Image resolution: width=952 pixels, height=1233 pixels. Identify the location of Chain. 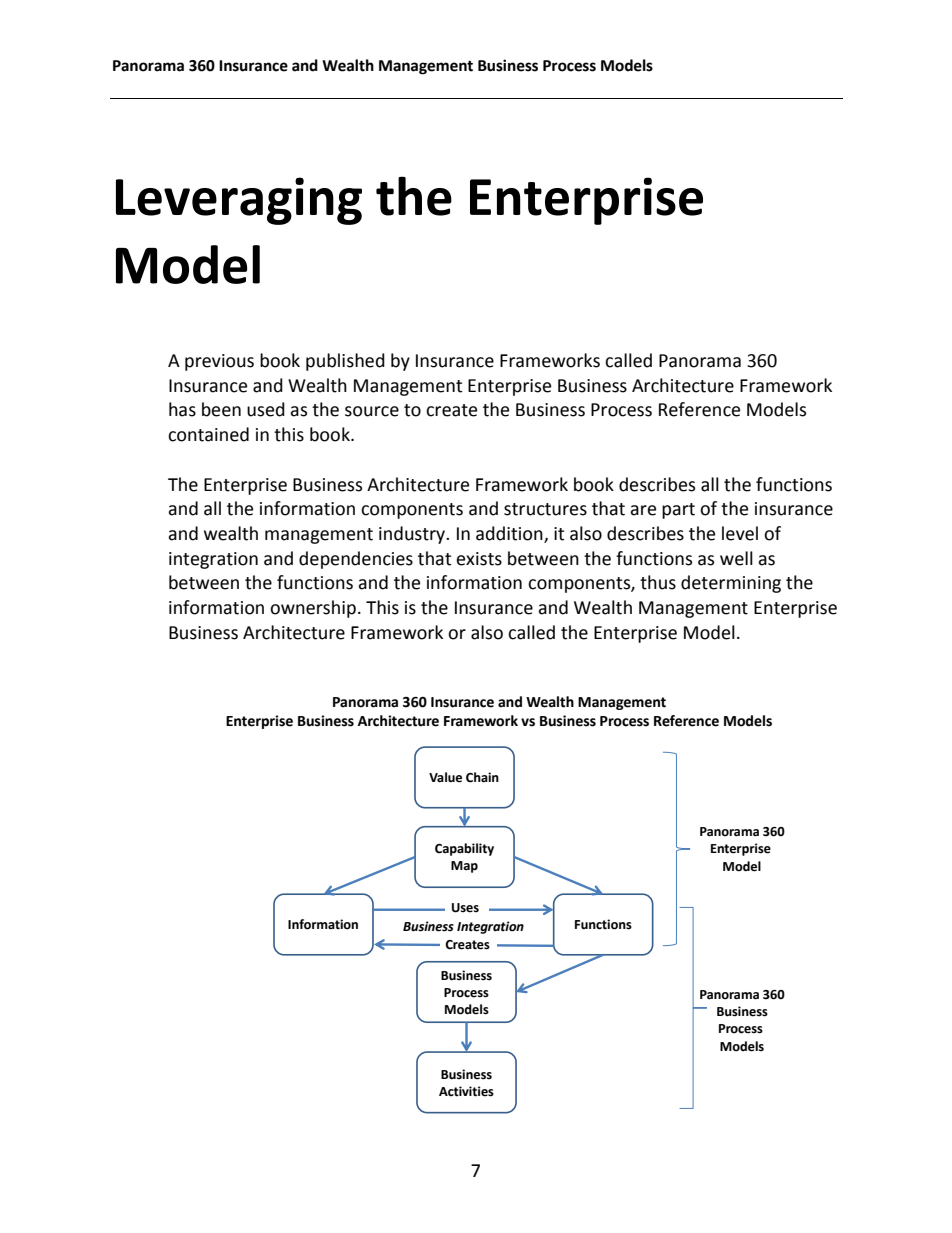
(482, 777).
